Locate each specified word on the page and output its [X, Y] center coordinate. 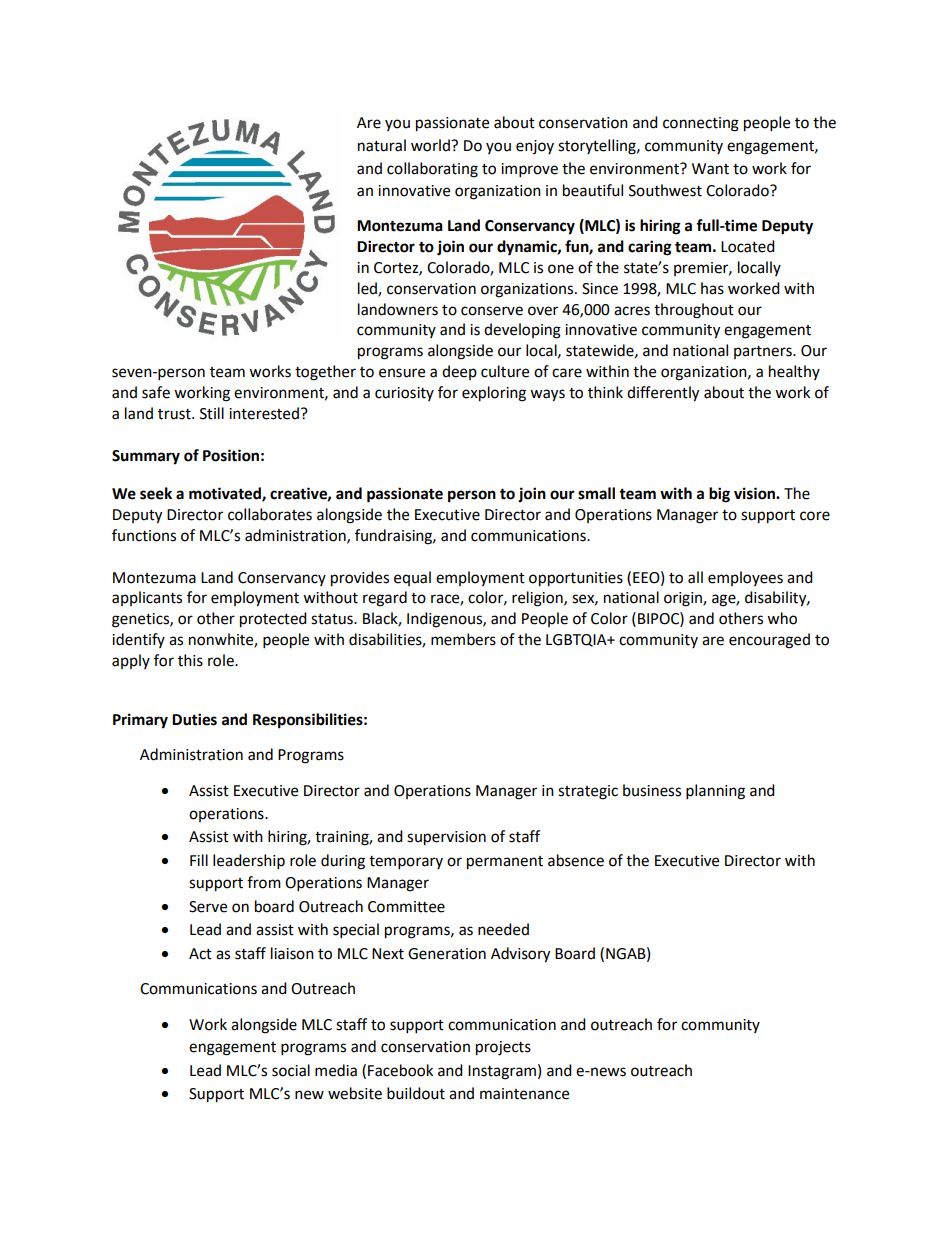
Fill [199, 860]
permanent [505, 863]
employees [745, 578]
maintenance [524, 1094]
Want [710, 169]
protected [273, 620]
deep [459, 372]
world [431, 145]
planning [715, 792]
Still [212, 413]
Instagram [502, 1072]
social [291, 1070]
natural [382, 145]
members [463, 639]
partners [764, 352]
